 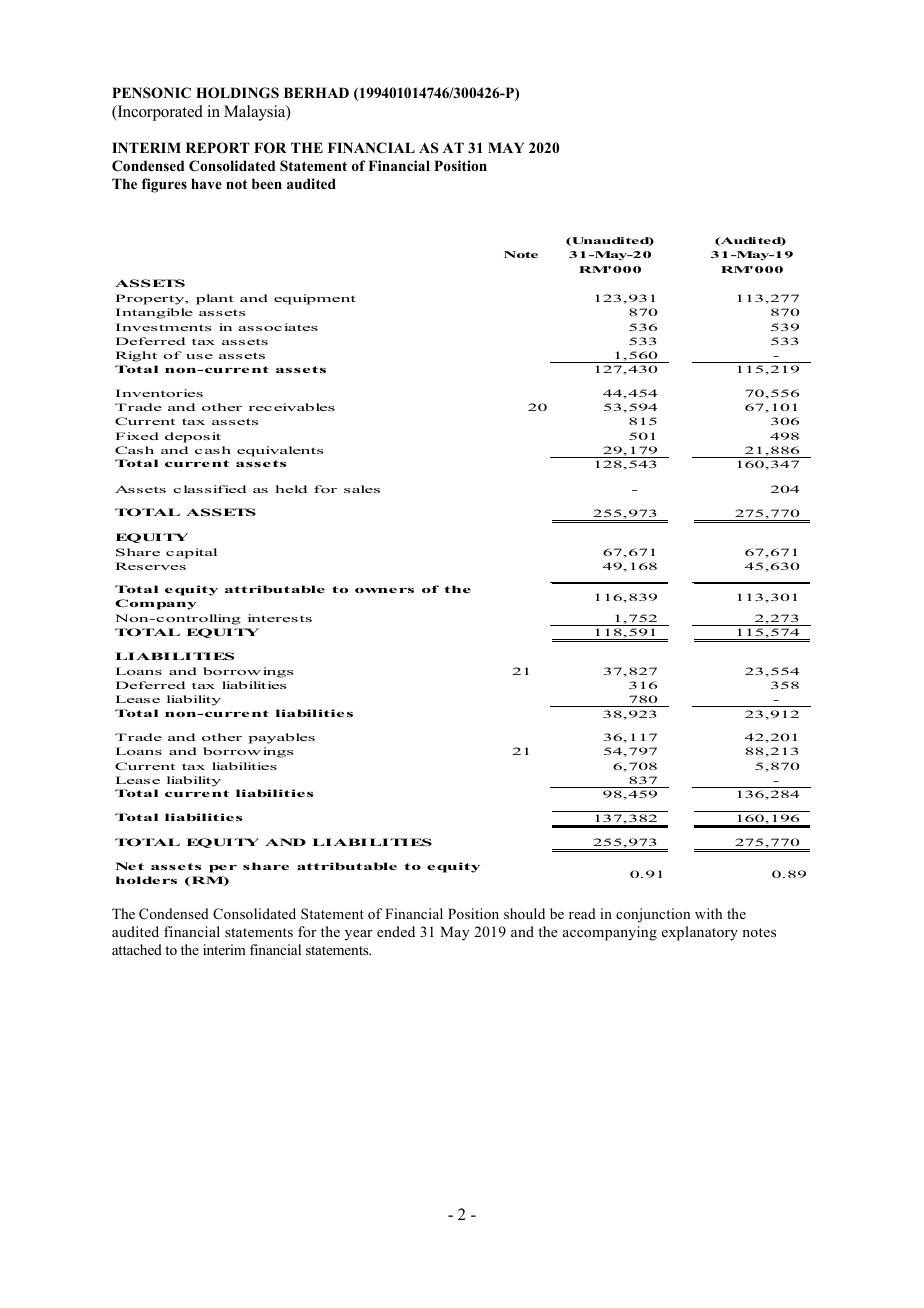 What do you see at coordinates (209, 489) in the screenshot?
I see `classified` at bounding box center [209, 489].
